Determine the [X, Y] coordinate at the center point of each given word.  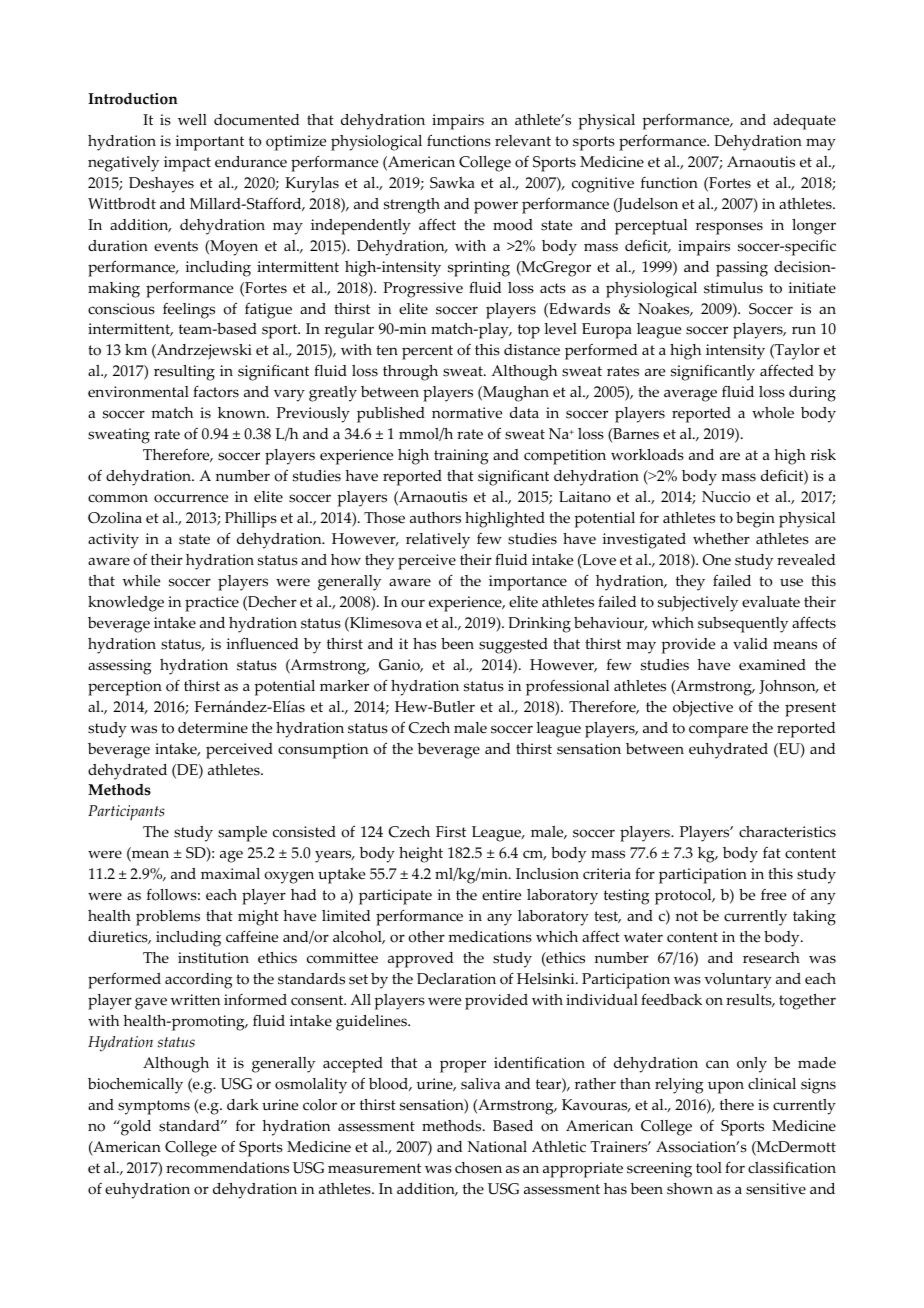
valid [750, 643]
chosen [478, 1168]
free [773, 895]
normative [467, 413]
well [192, 120]
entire [501, 895]
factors [216, 391]
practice [212, 604]
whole [773, 413]
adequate [804, 122]
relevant [523, 141]
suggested [513, 646]
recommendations [227, 1168]
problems [168, 918]
